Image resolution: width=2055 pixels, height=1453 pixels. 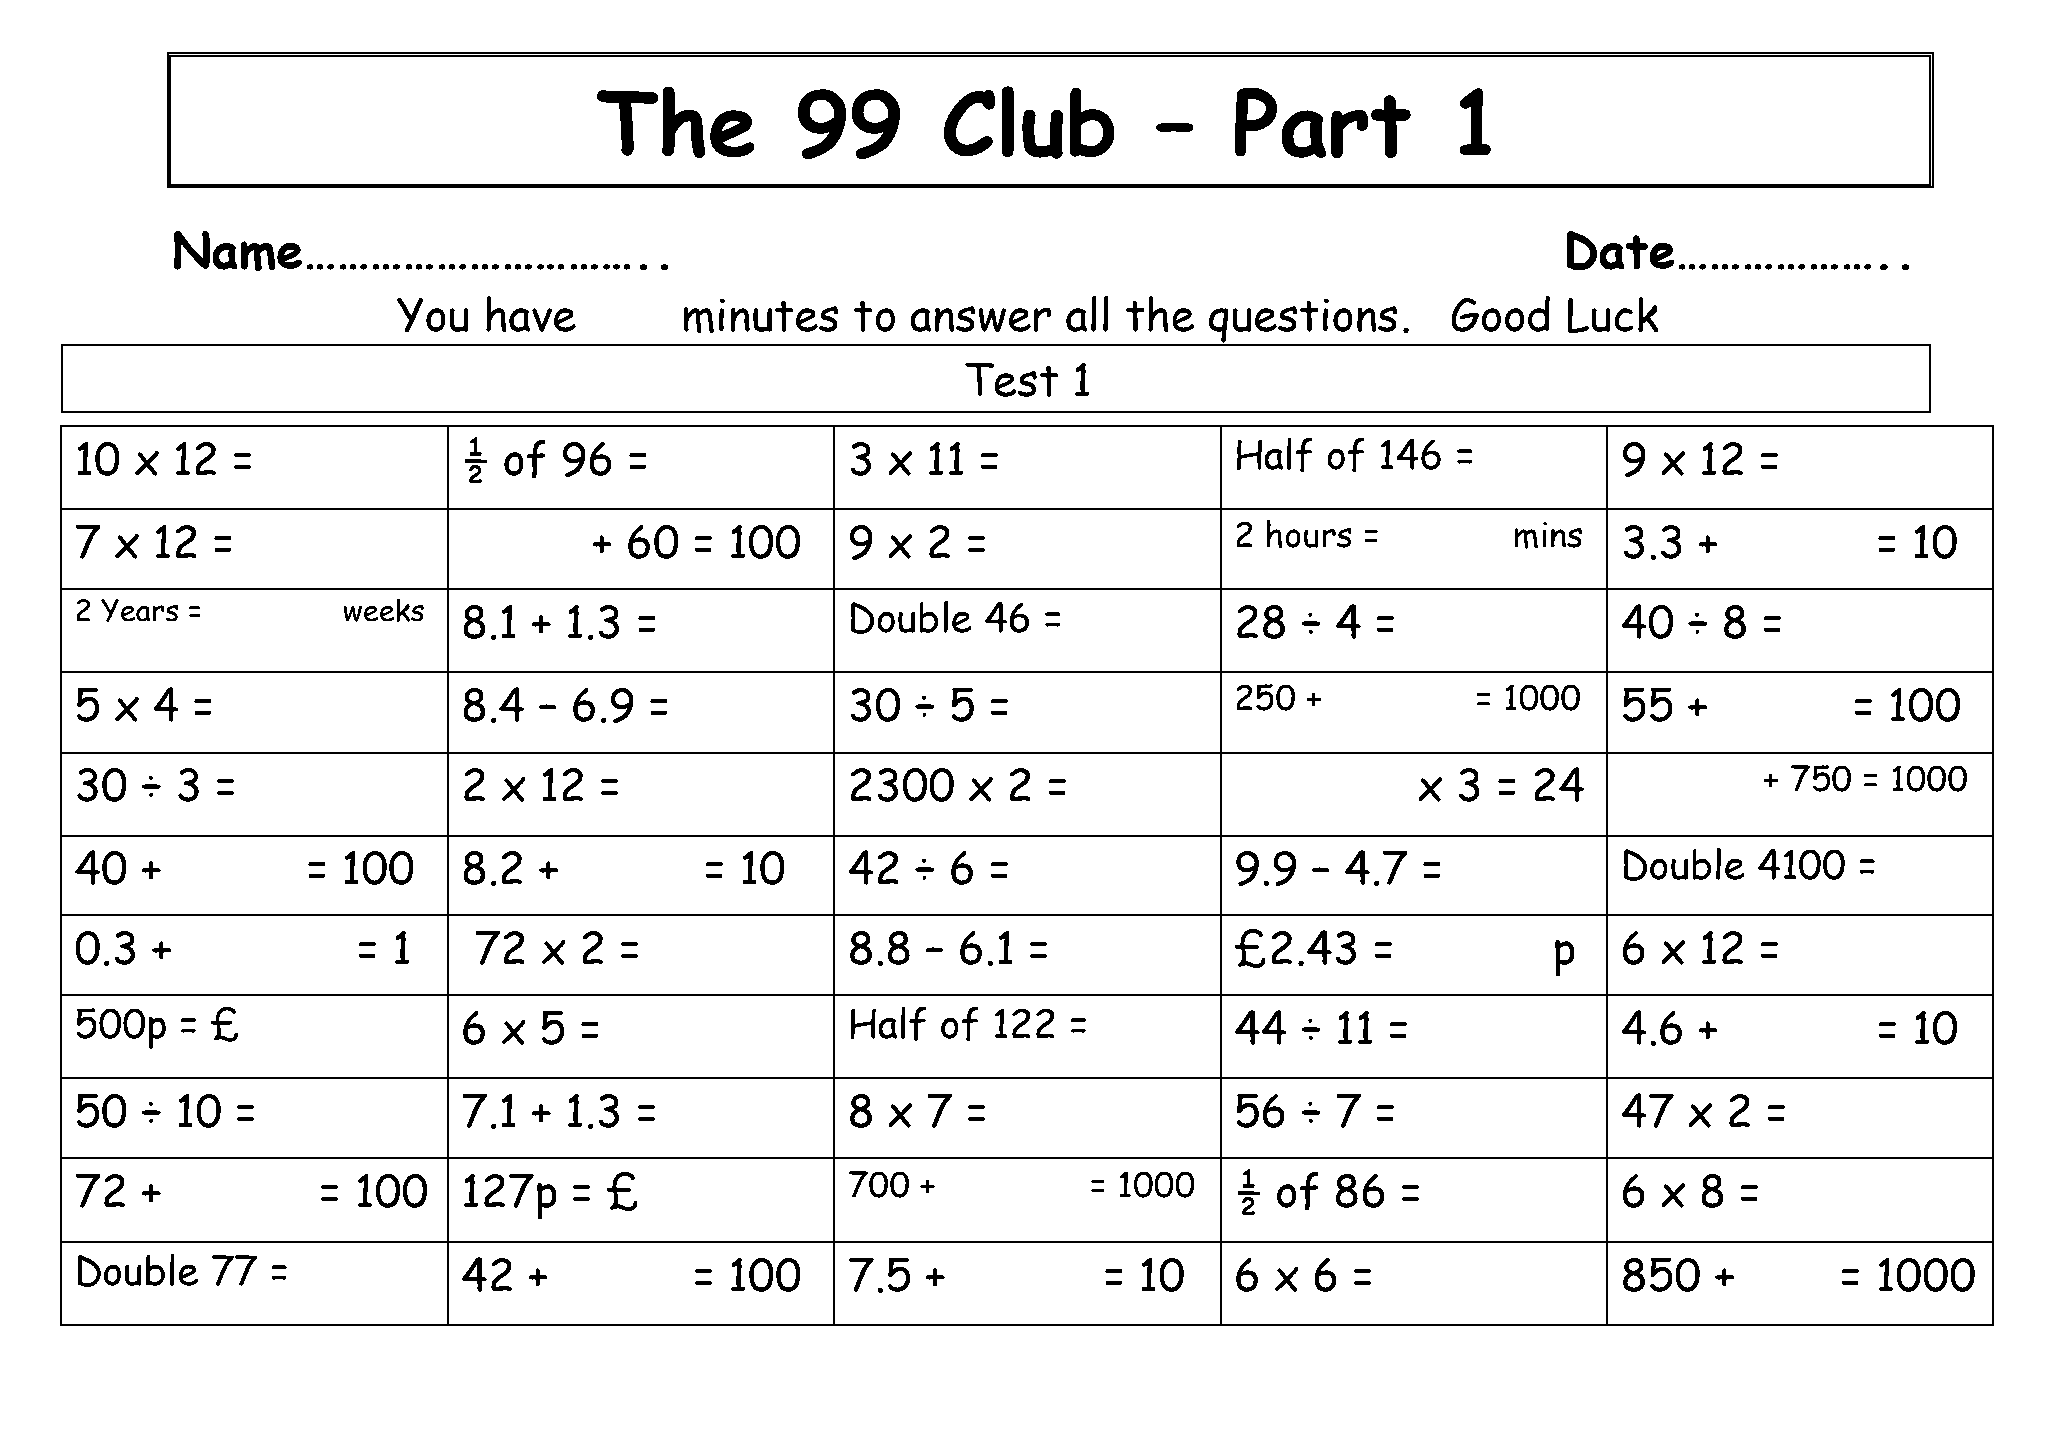 I want to click on You, so click(x=433, y=315).
